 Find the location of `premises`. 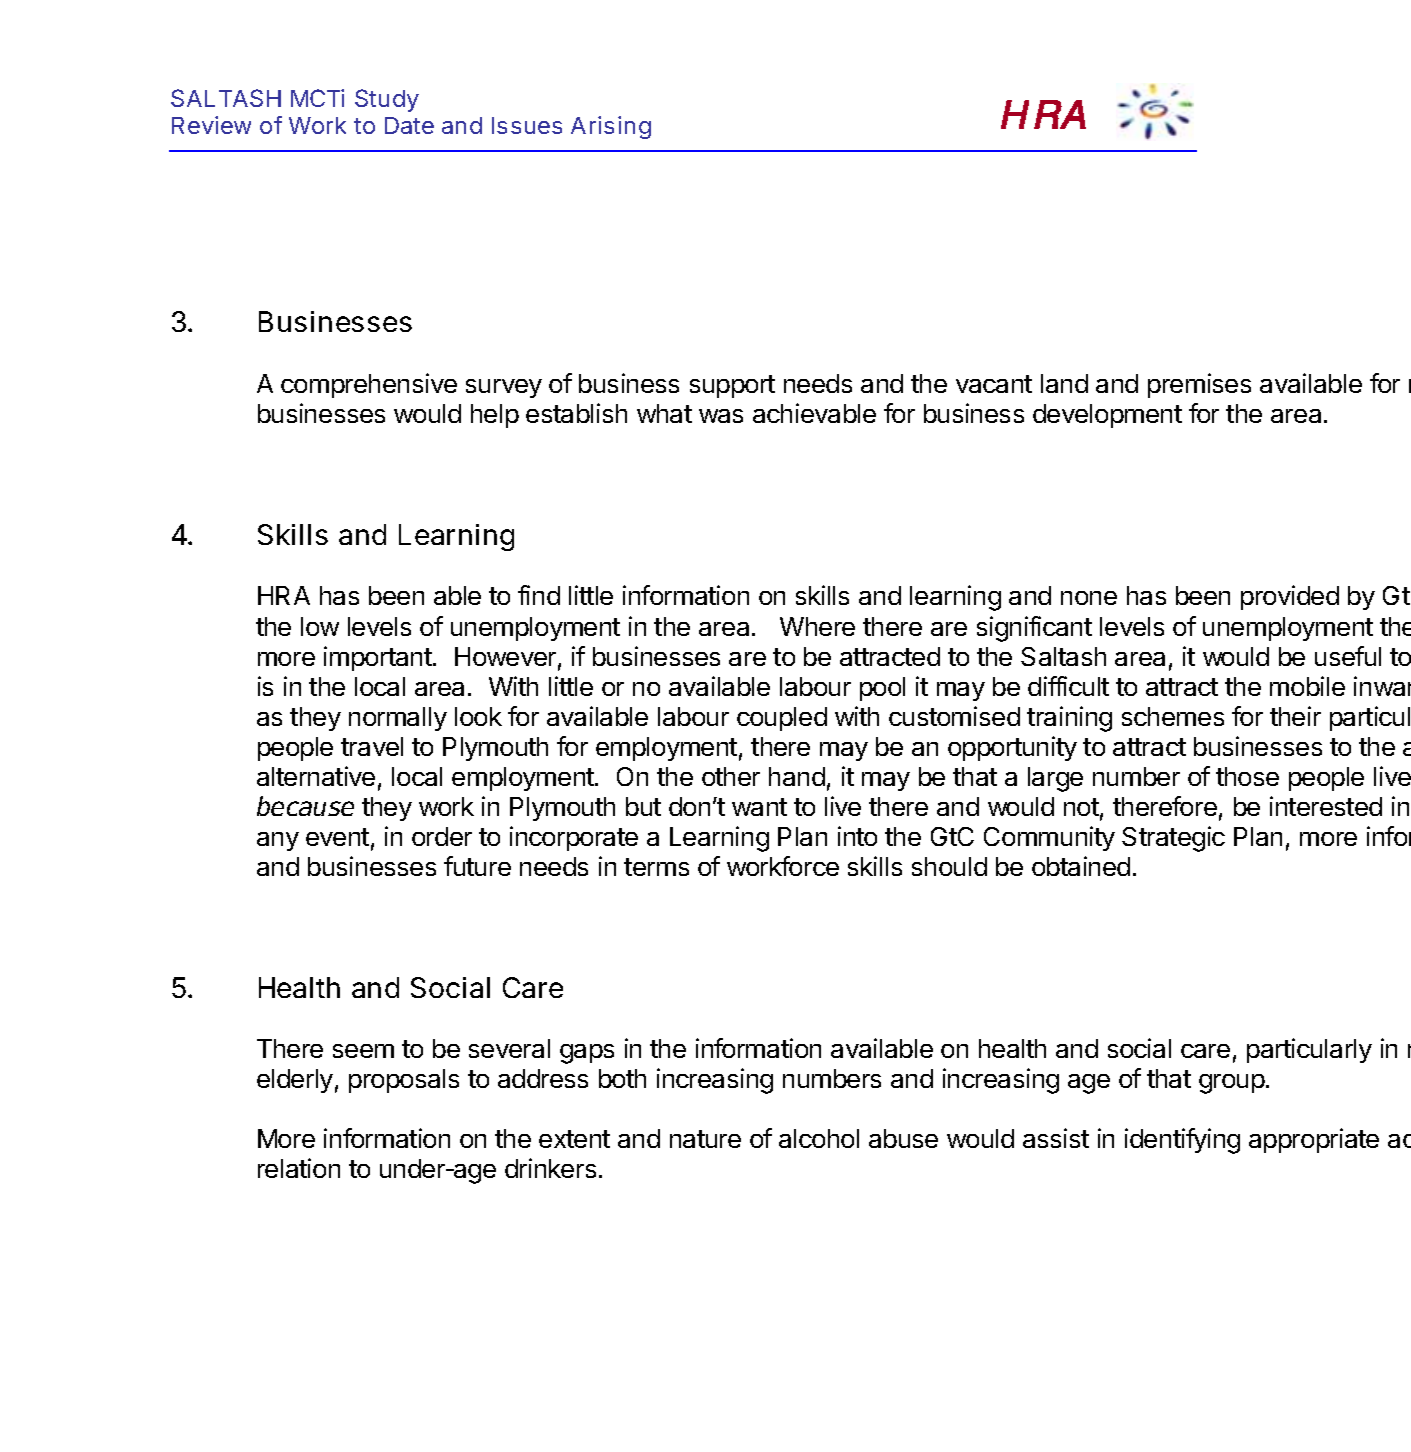

premises is located at coordinates (1199, 385).
